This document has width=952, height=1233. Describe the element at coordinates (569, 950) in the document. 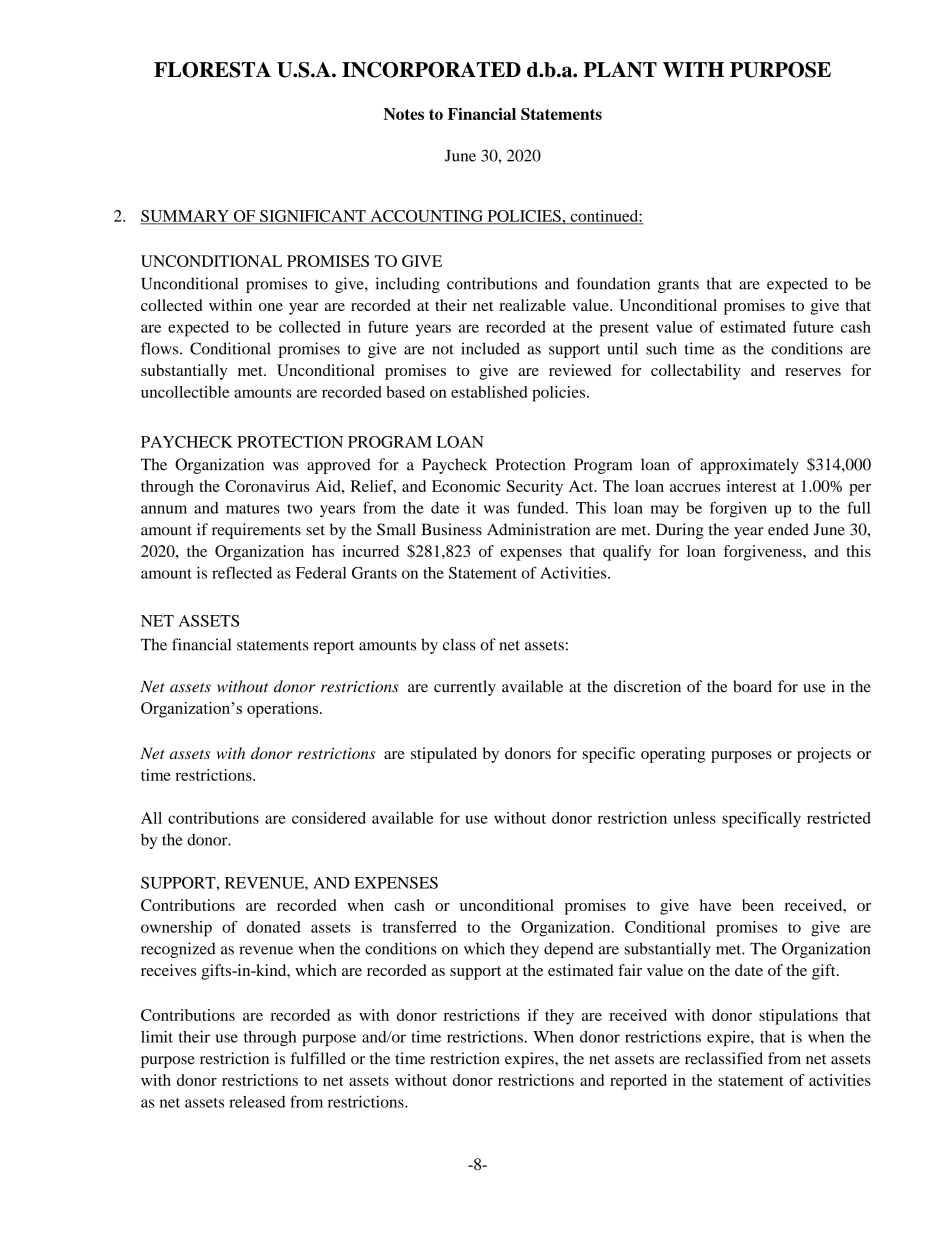

I see `depend` at that location.
